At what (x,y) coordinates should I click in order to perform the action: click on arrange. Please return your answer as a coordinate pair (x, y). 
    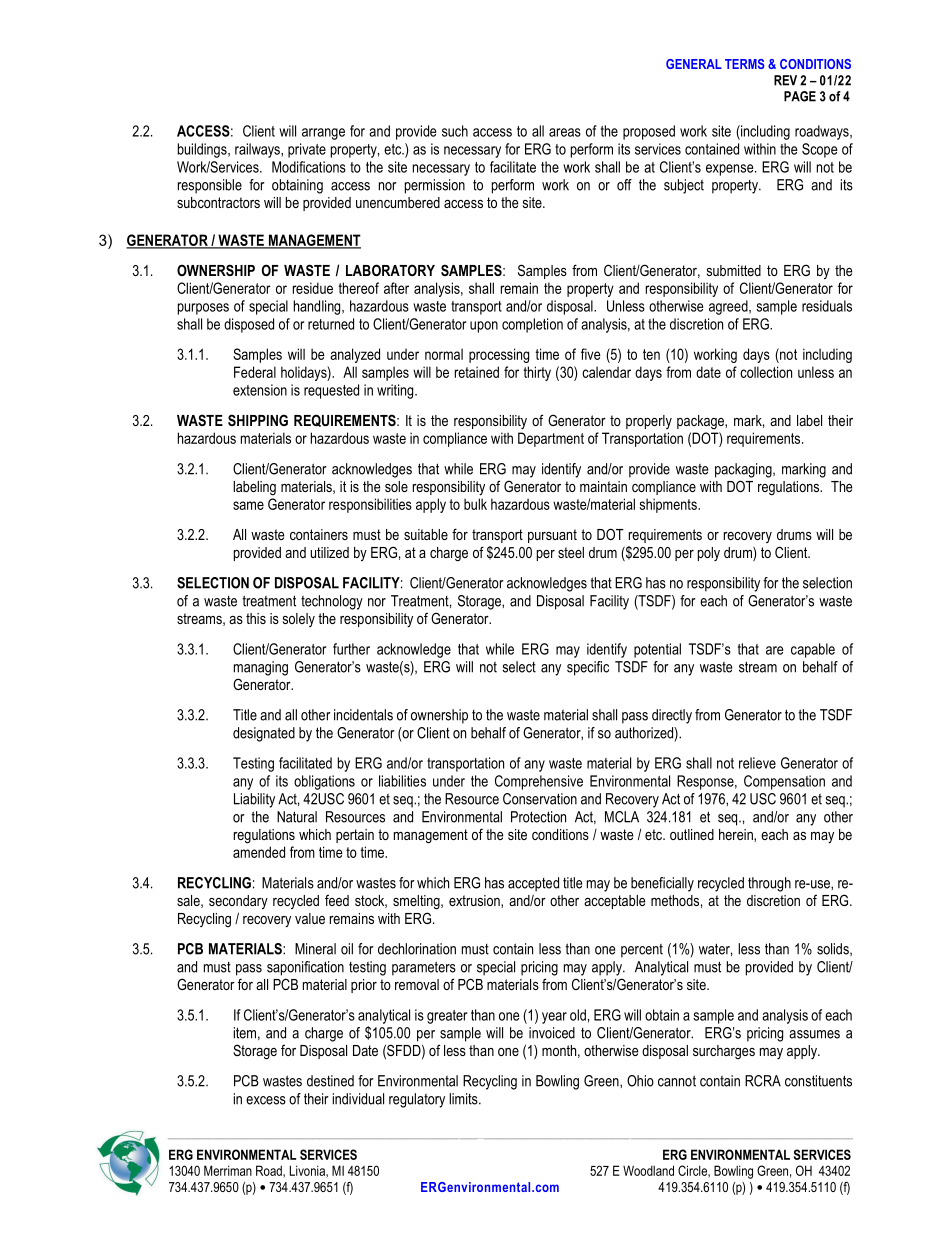
    Looking at the image, I should click on (323, 134).
